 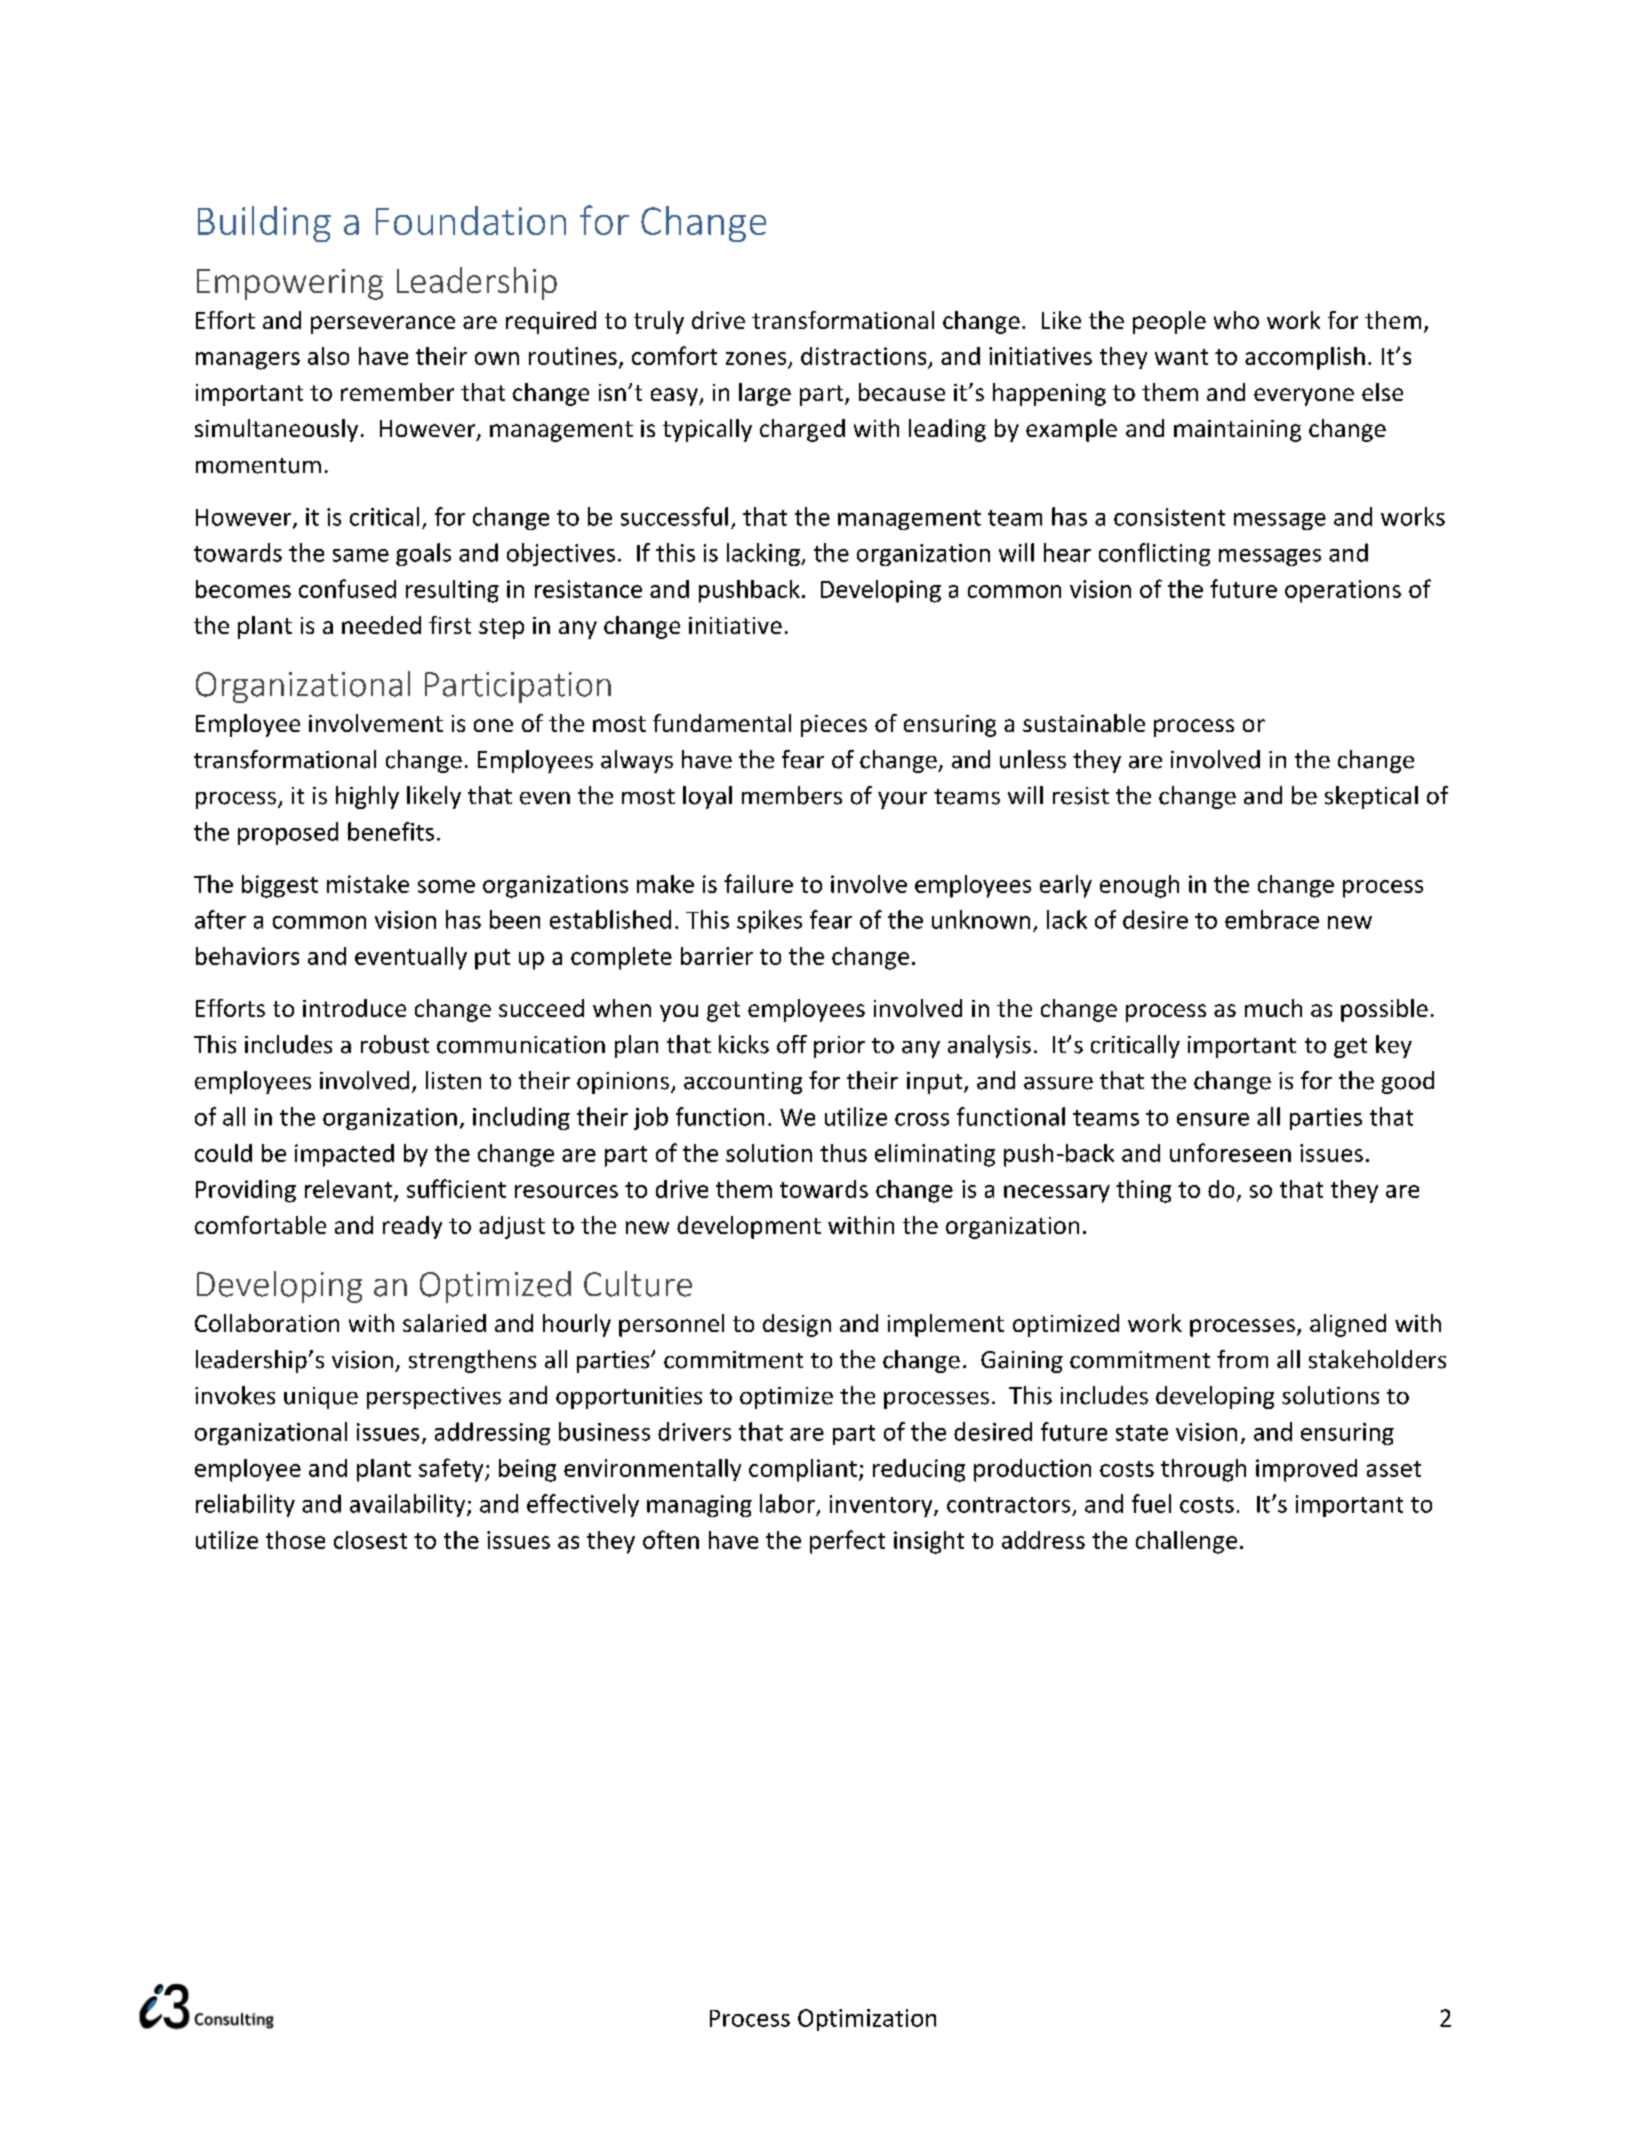 What do you see at coordinates (803, 1470) in the document?
I see `compliant` at bounding box center [803, 1470].
